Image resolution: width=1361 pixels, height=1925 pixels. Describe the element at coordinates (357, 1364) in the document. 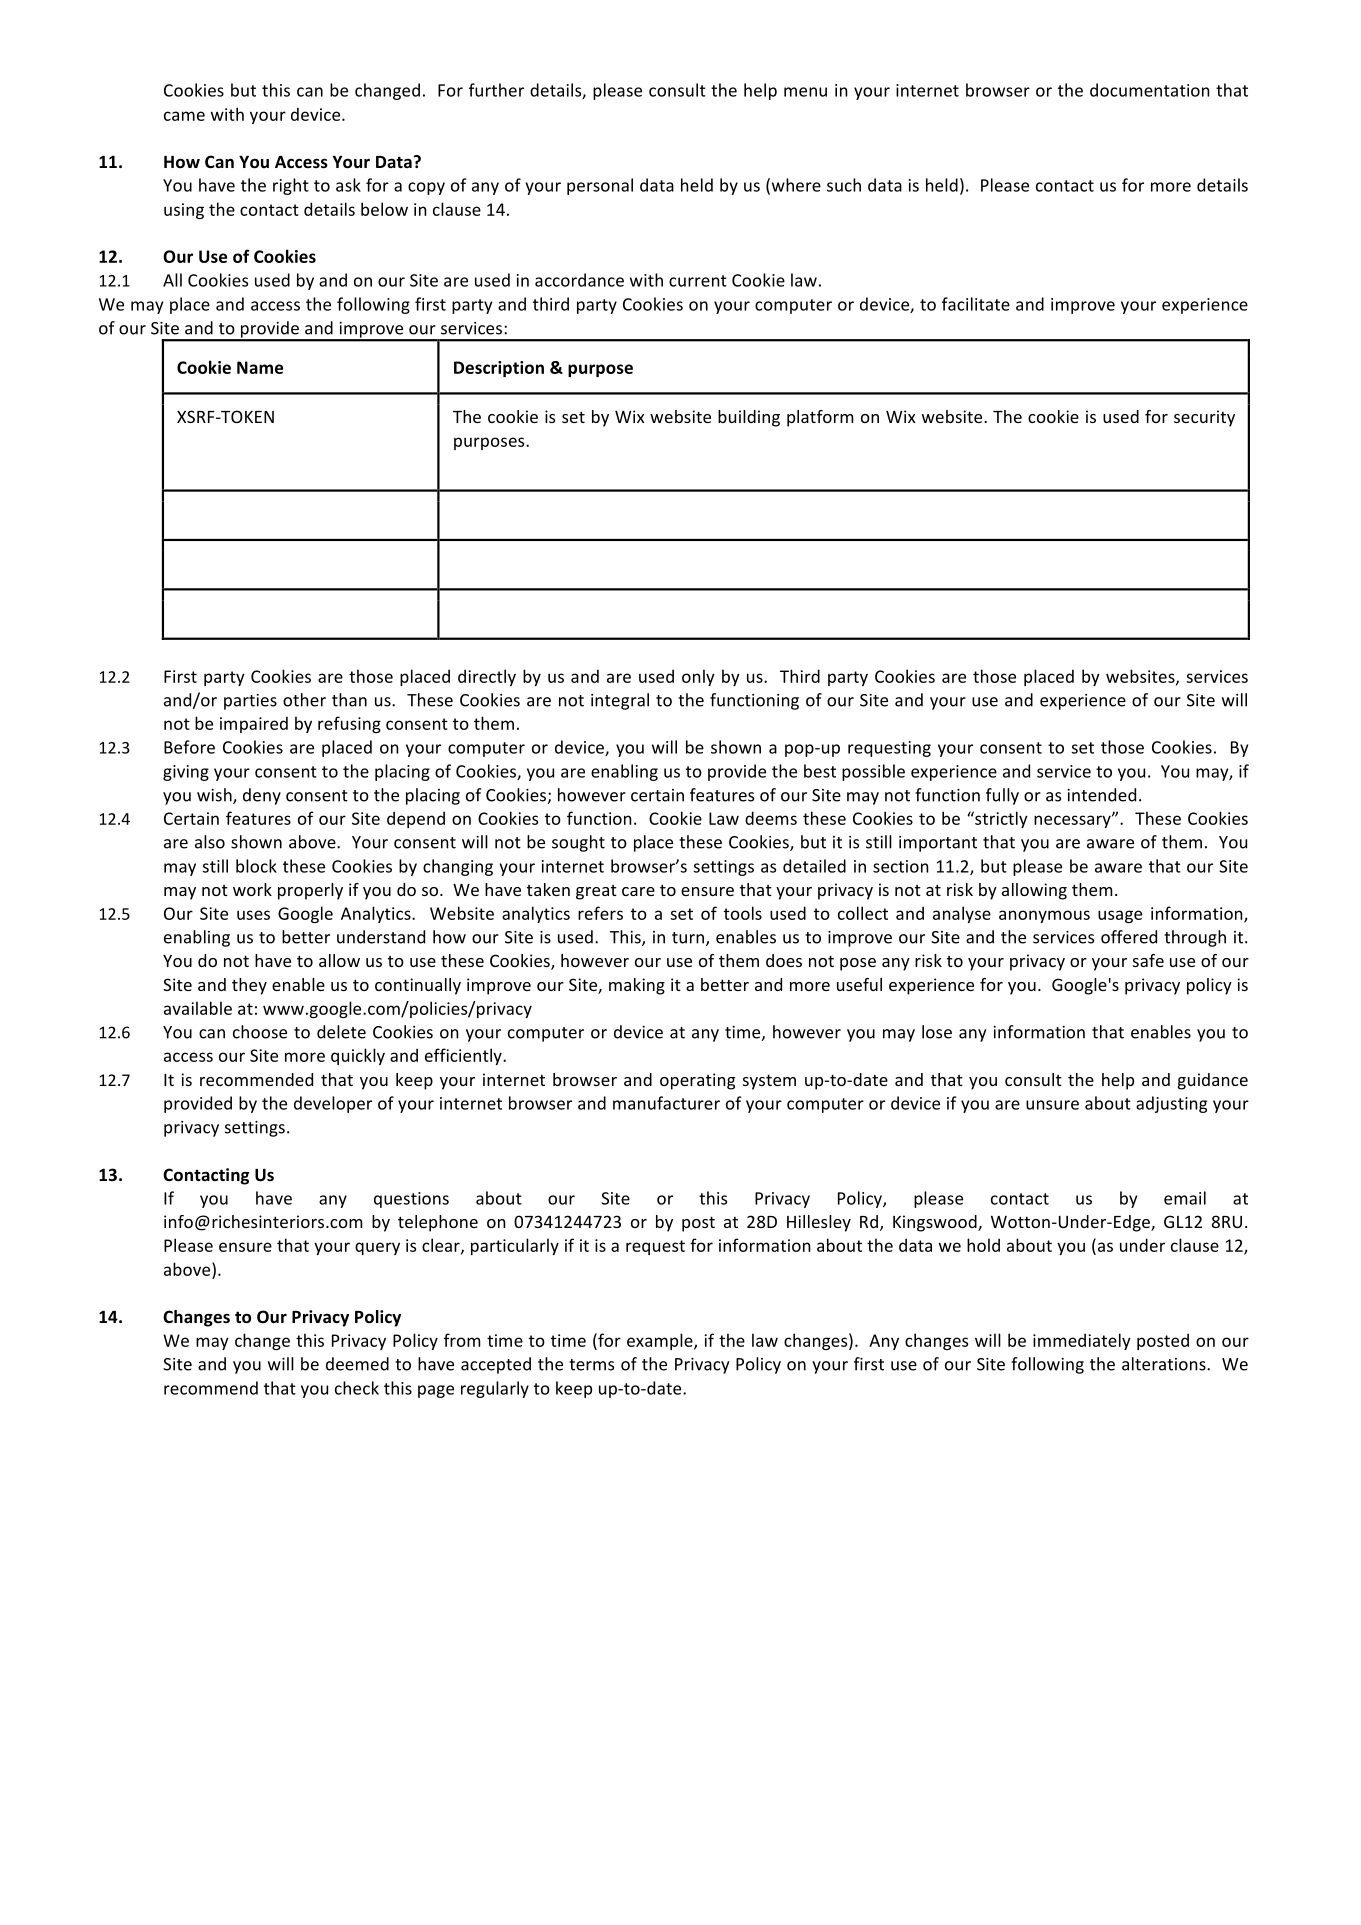

I see `deemed` at that location.
